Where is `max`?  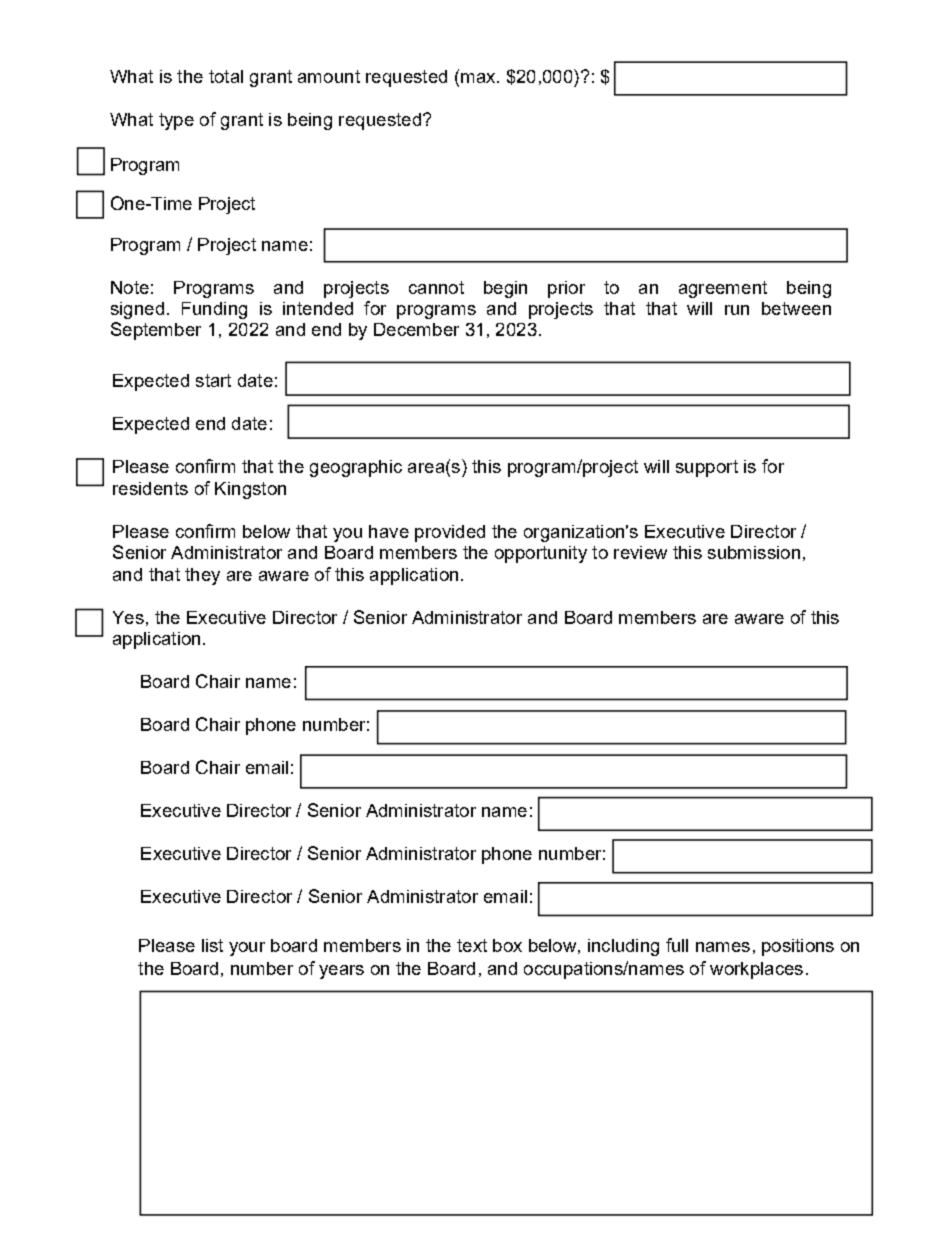
max is located at coordinates (479, 78).
